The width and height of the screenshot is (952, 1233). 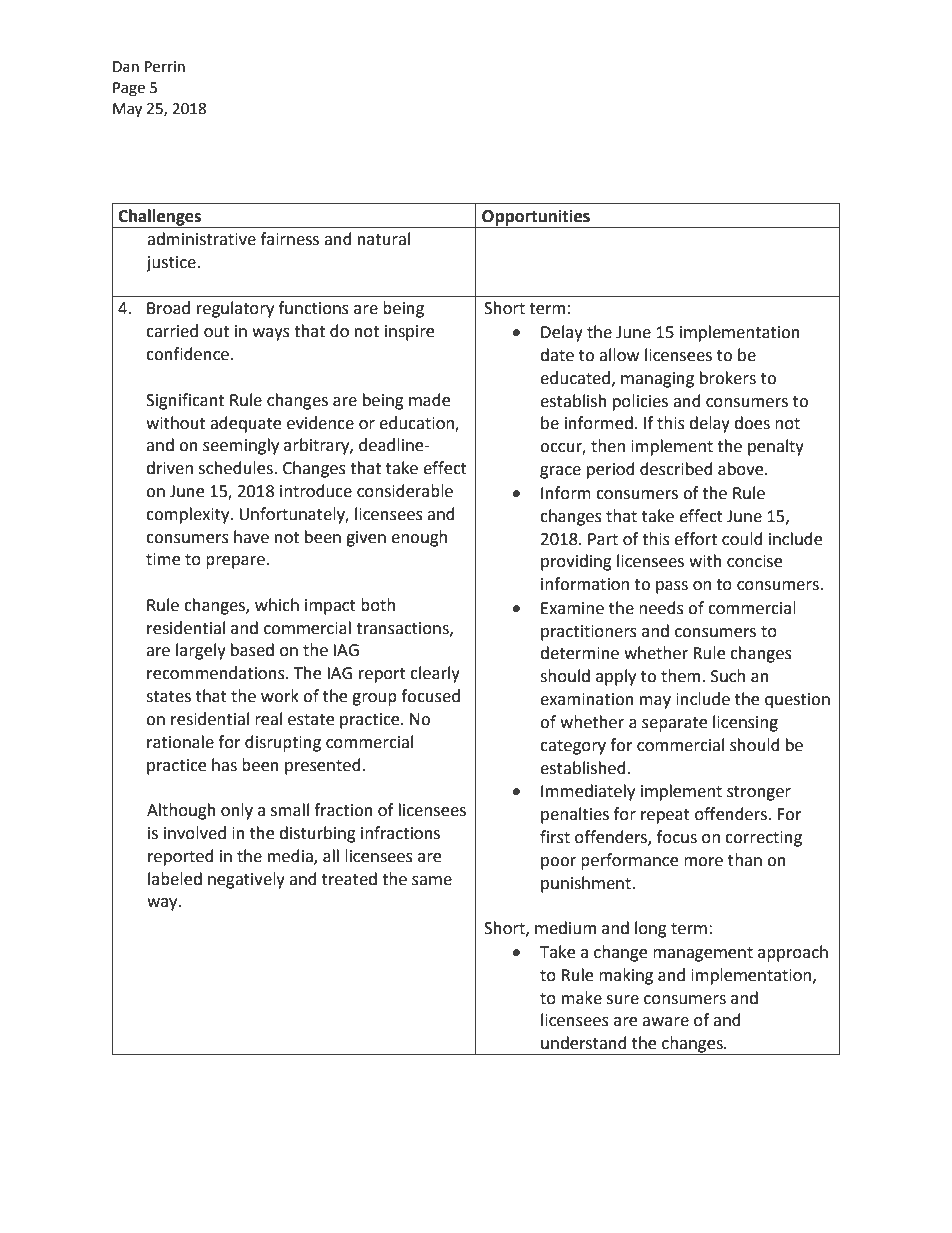 What do you see at coordinates (185, 401) in the screenshot?
I see `Significant` at bounding box center [185, 401].
